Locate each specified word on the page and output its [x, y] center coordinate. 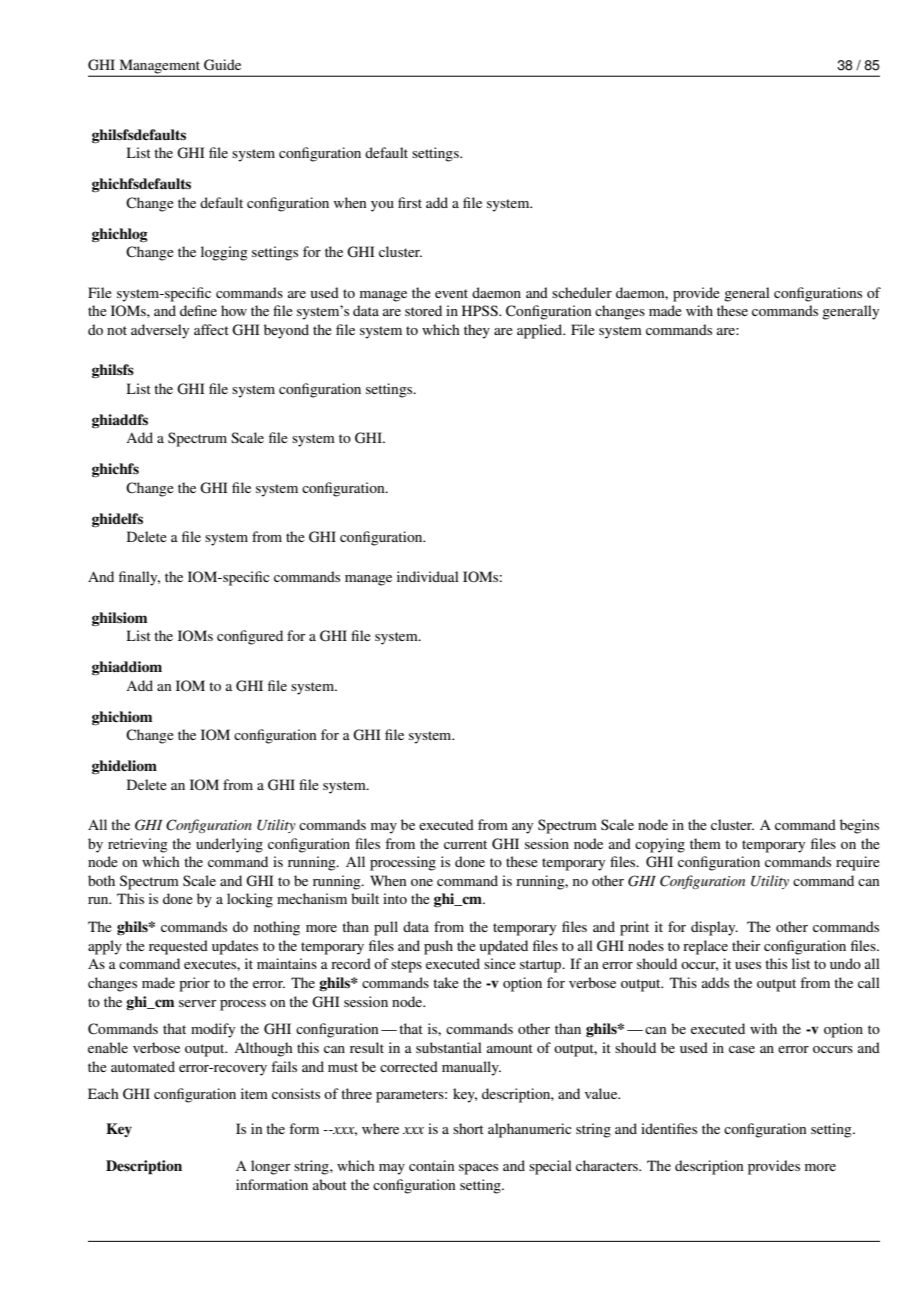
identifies [669, 1128]
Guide [222, 65]
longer [271, 1167]
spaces [478, 1169]
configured [250, 637]
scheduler [582, 292]
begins [859, 826]
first [410, 202]
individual [428, 576]
